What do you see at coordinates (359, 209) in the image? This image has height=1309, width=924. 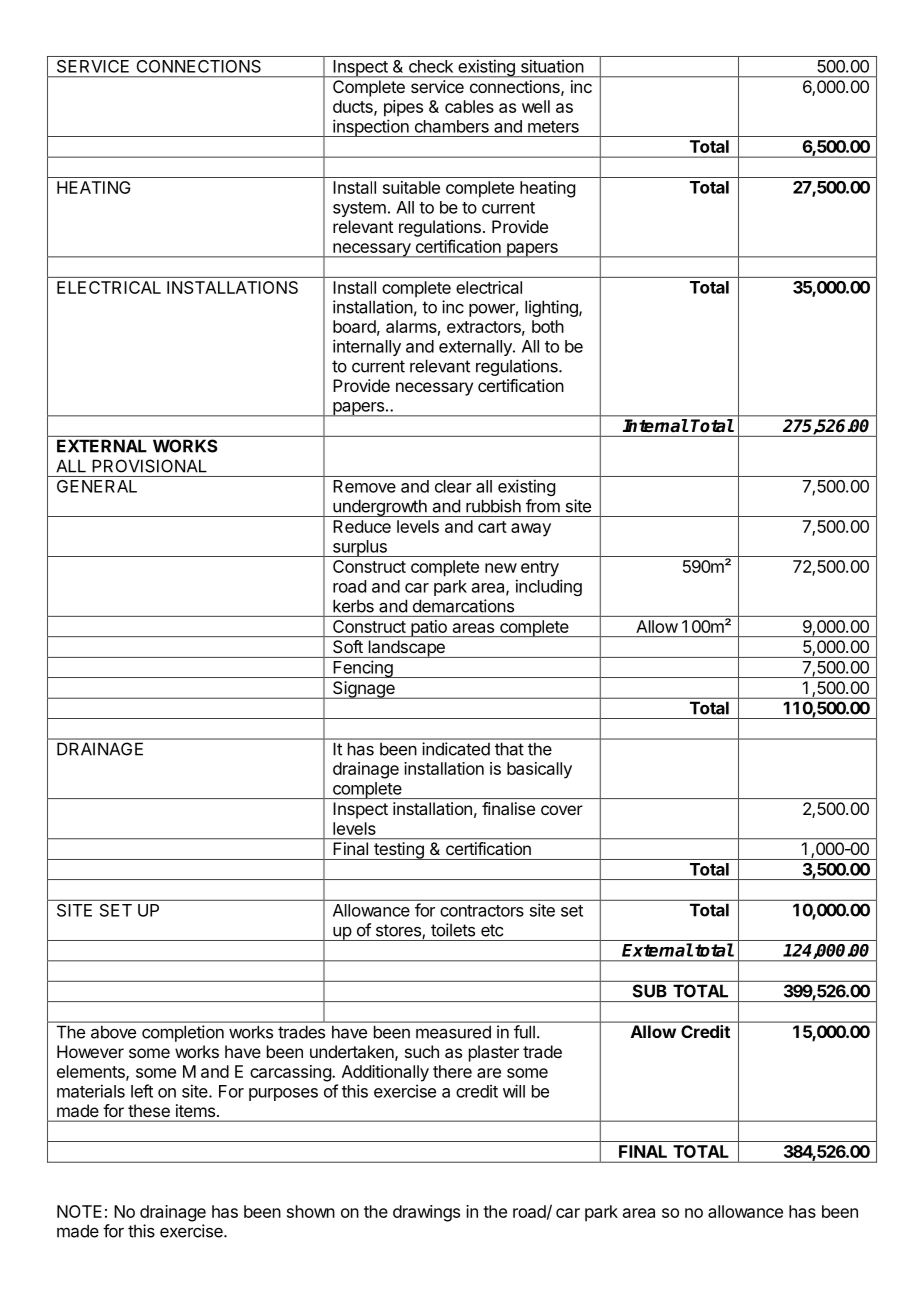 I see `system` at bounding box center [359, 209].
